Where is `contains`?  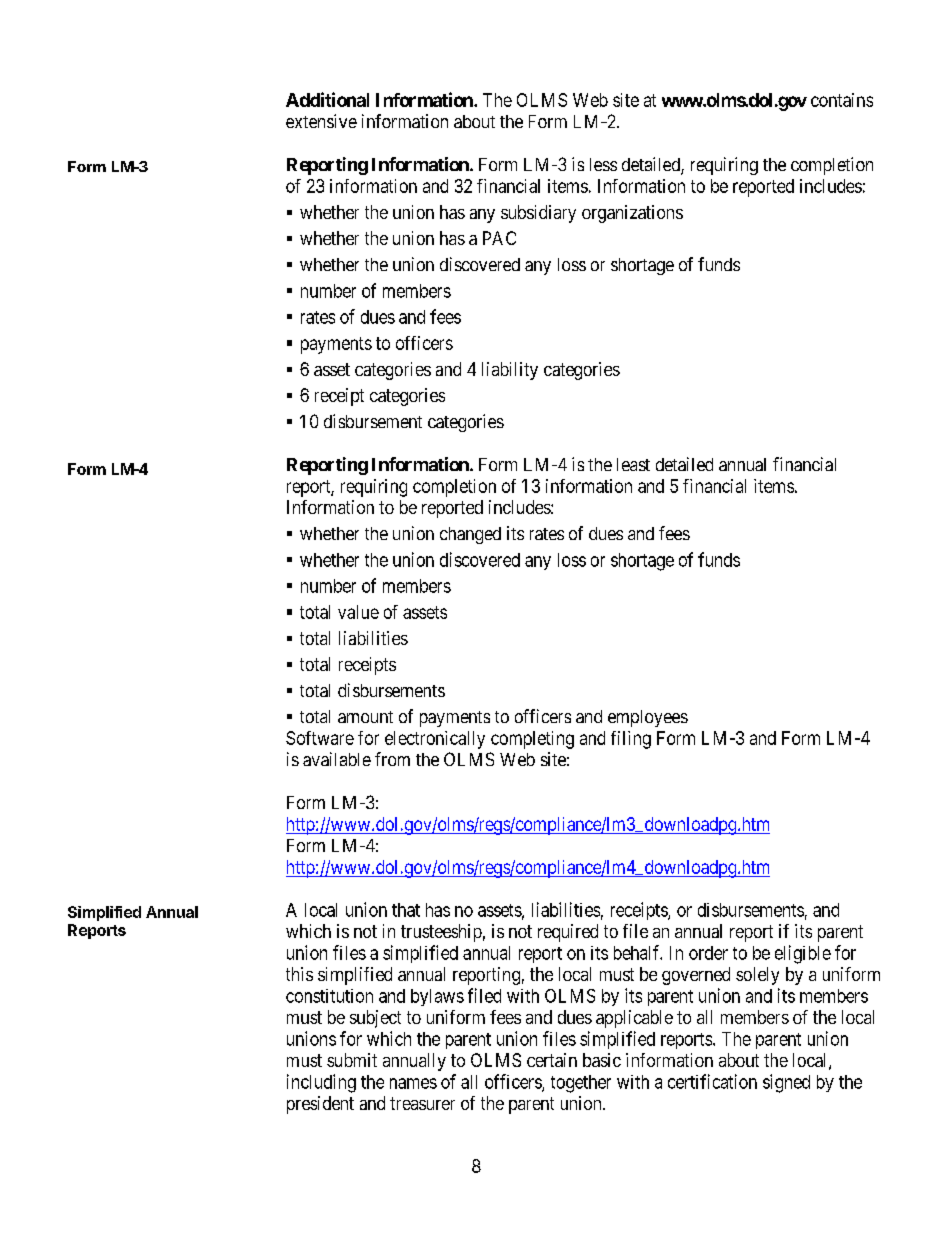
contains is located at coordinates (842, 100).
